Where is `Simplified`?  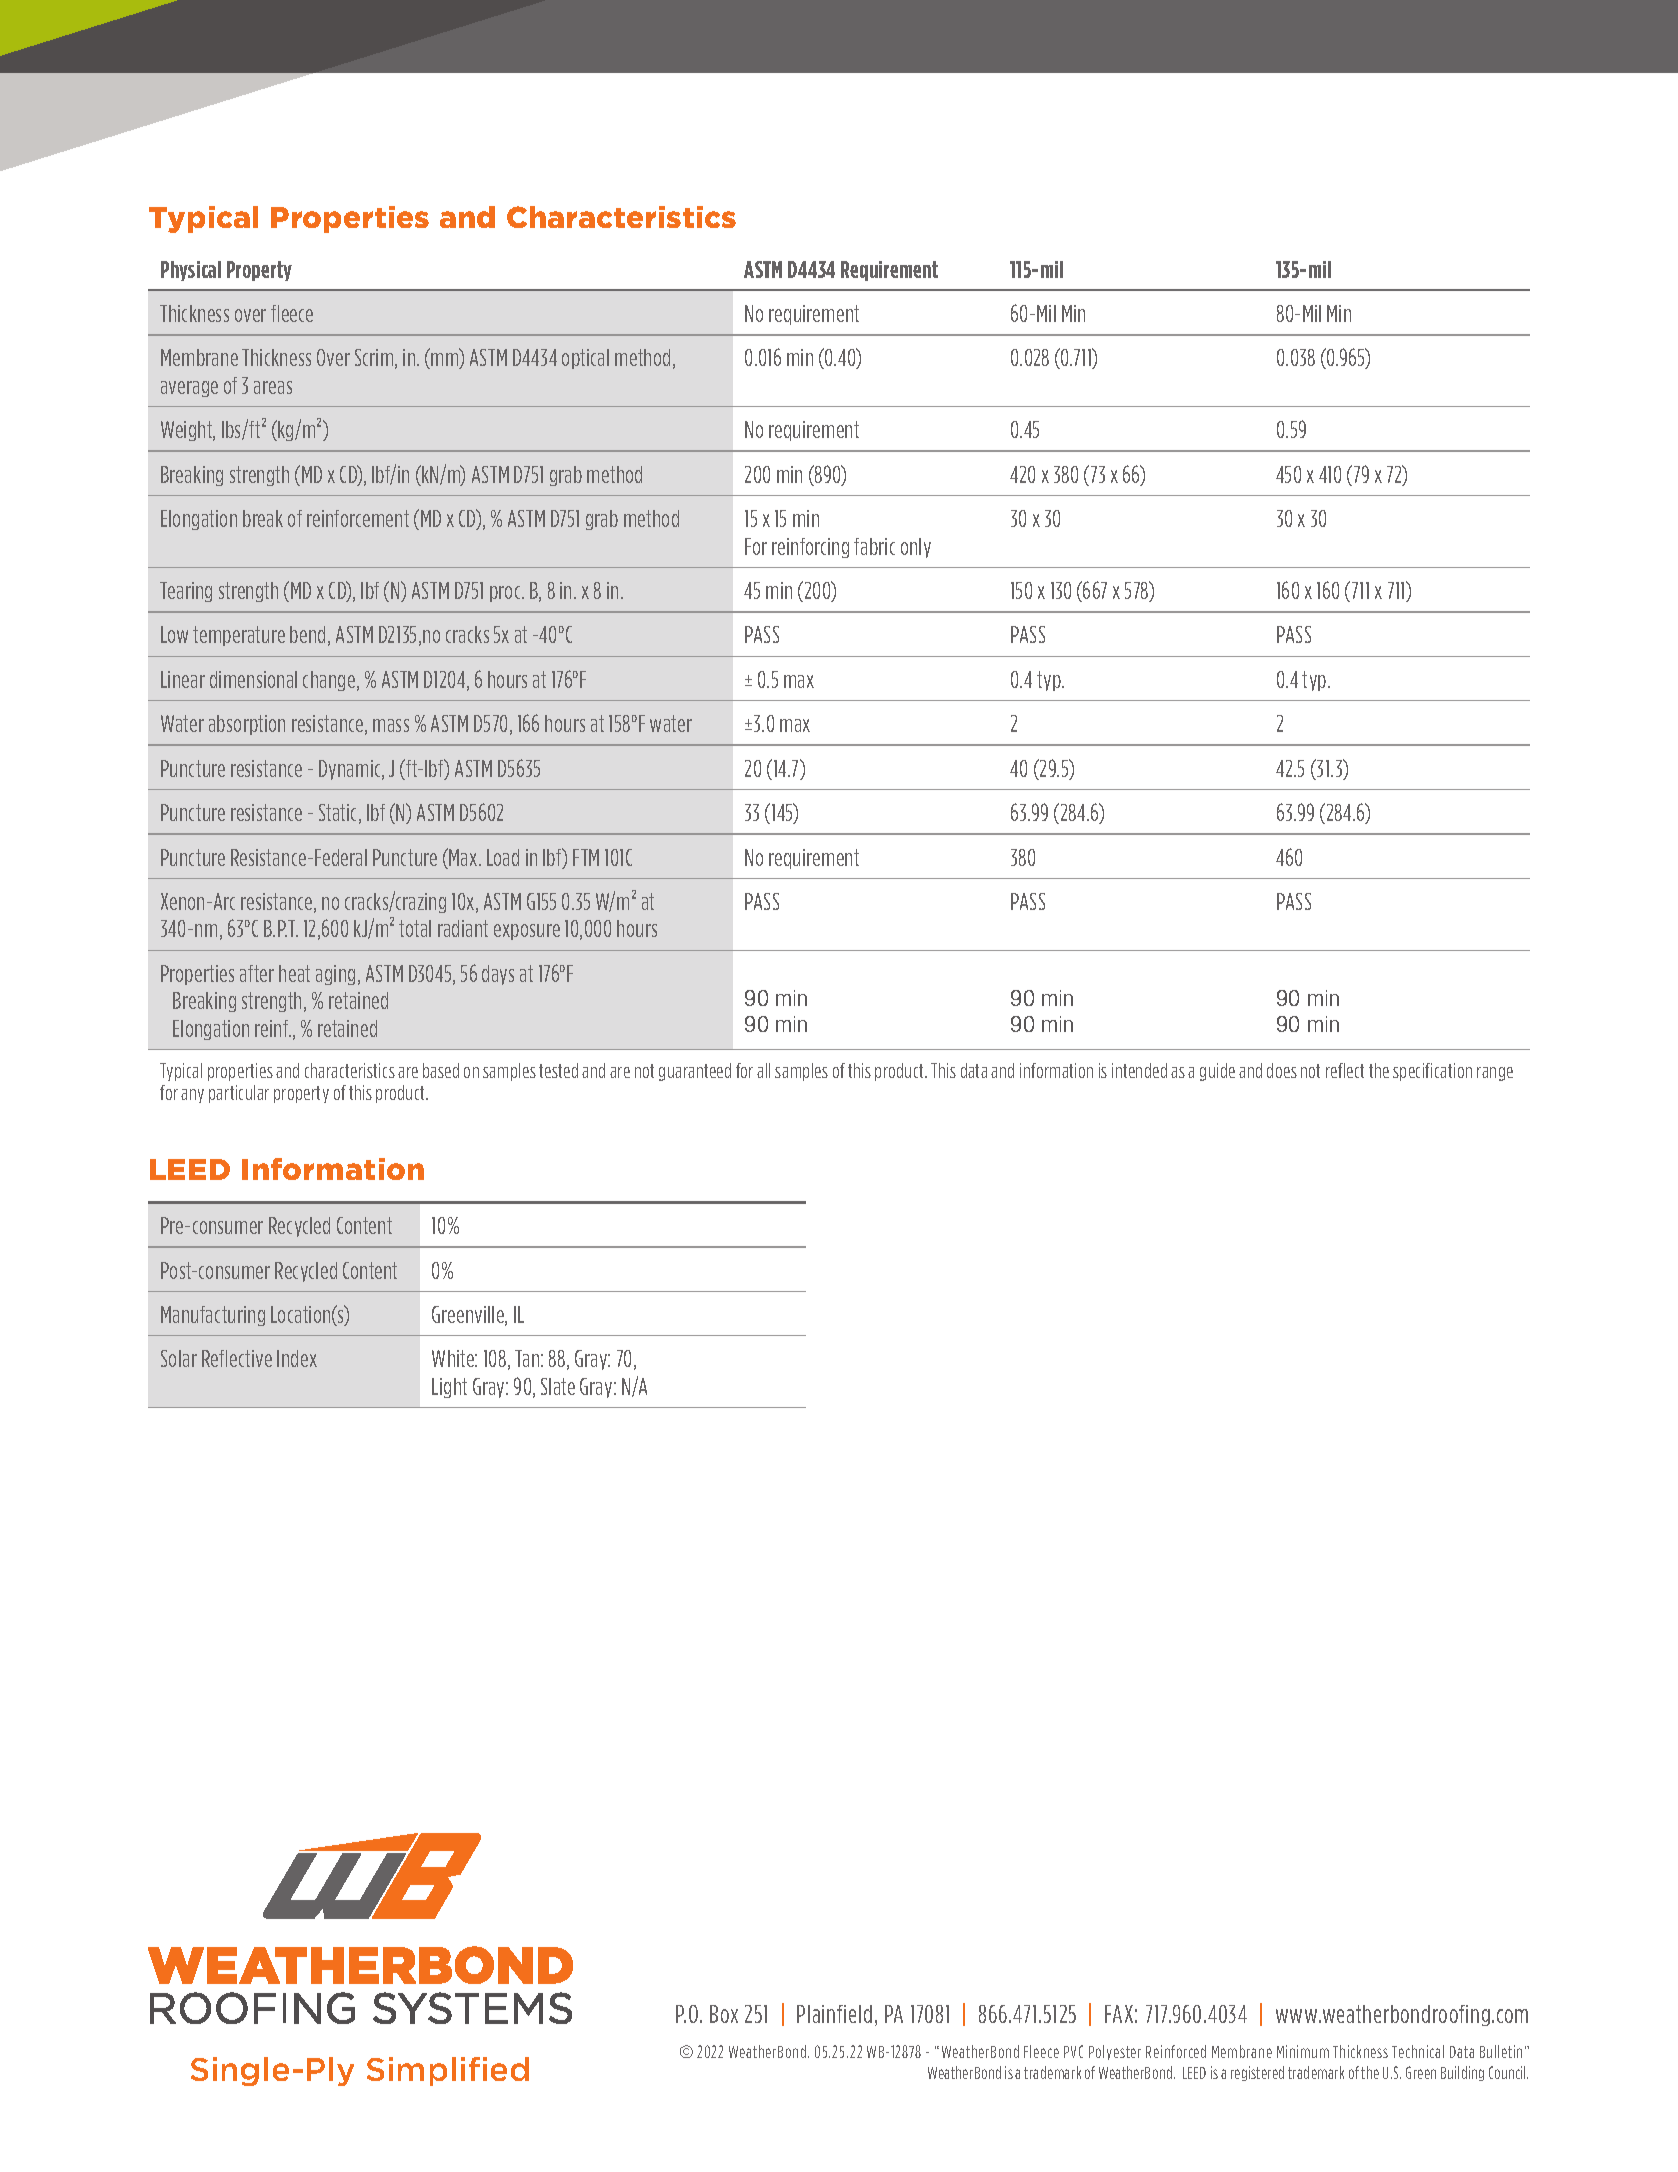 Simplified is located at coordinates (448, 2071).
